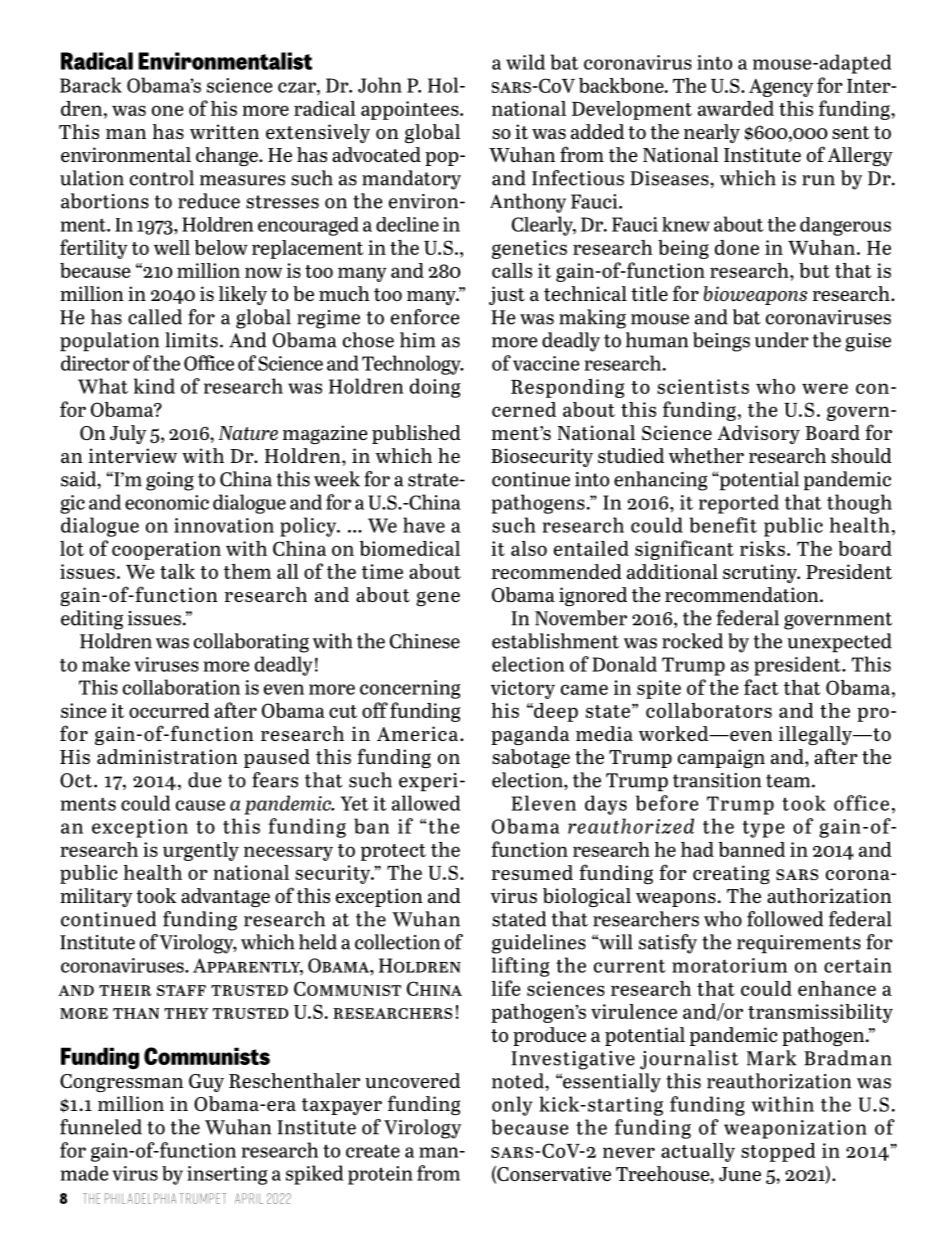  I want to click on protein, so click(380, 1175).
